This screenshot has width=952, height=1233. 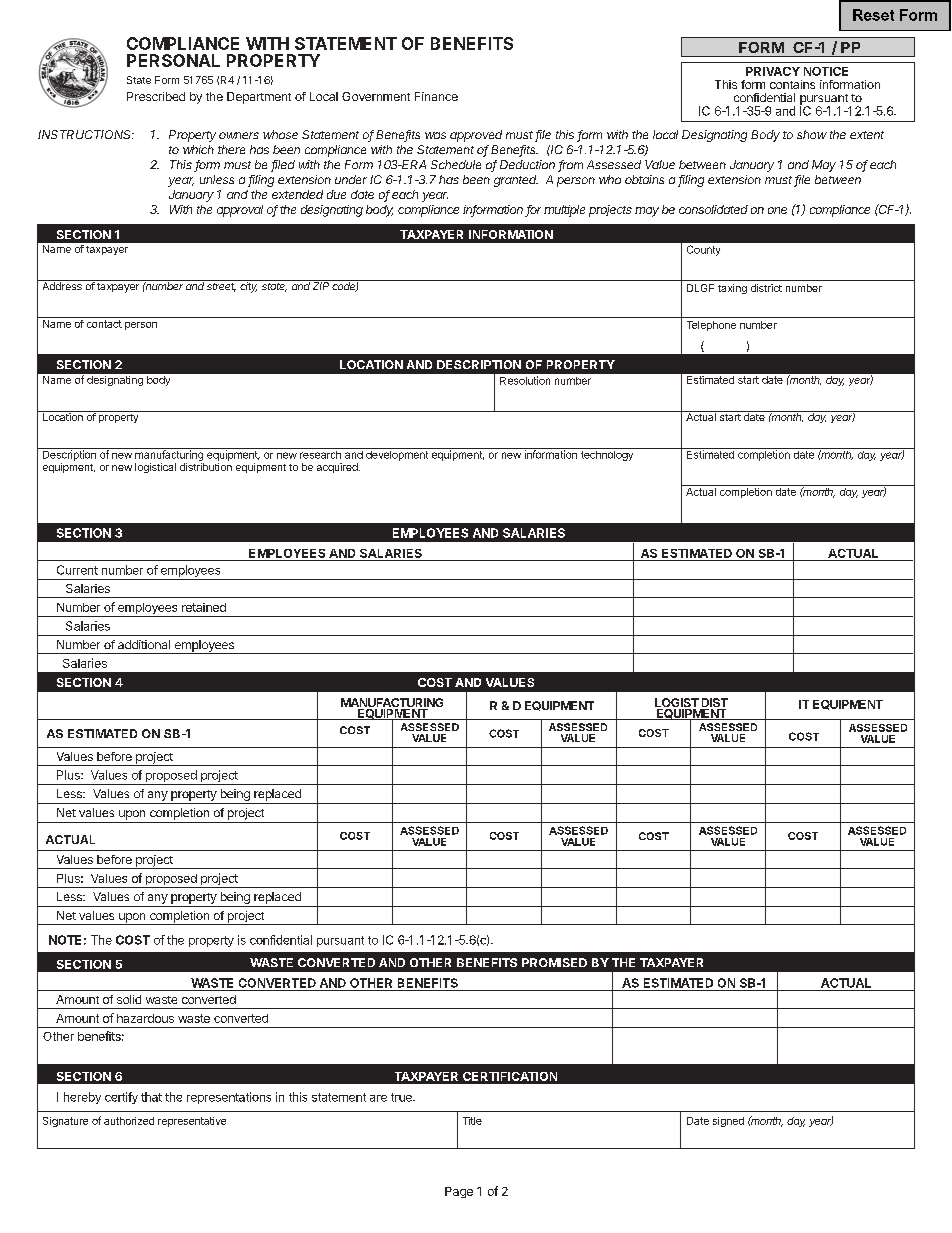 What do you see at coordinates (476, 136) in the screenshot?
I see `approved` at bounding box center [476, 136].
